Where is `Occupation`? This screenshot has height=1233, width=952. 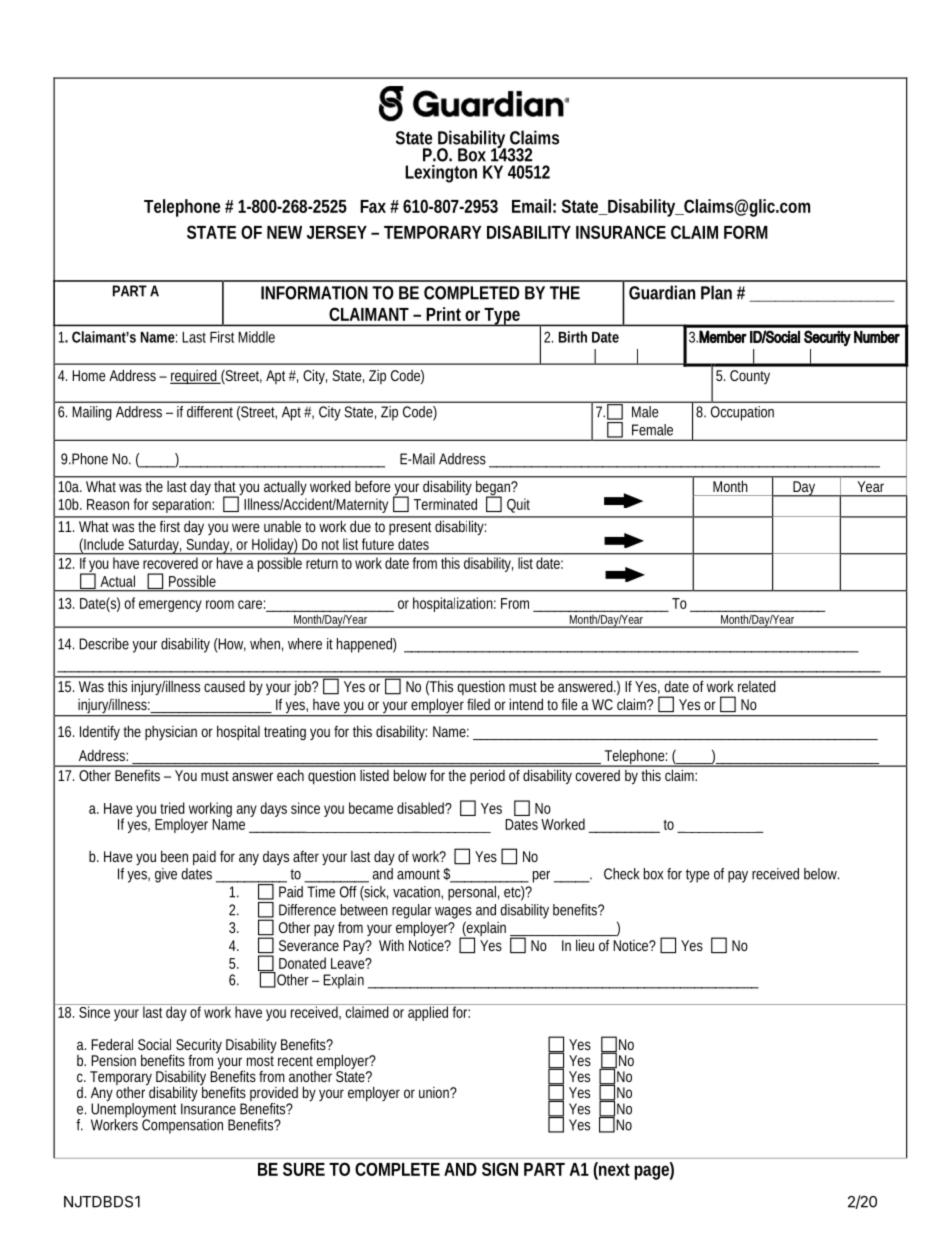 Occupation is located at coordinates (742, 413).
